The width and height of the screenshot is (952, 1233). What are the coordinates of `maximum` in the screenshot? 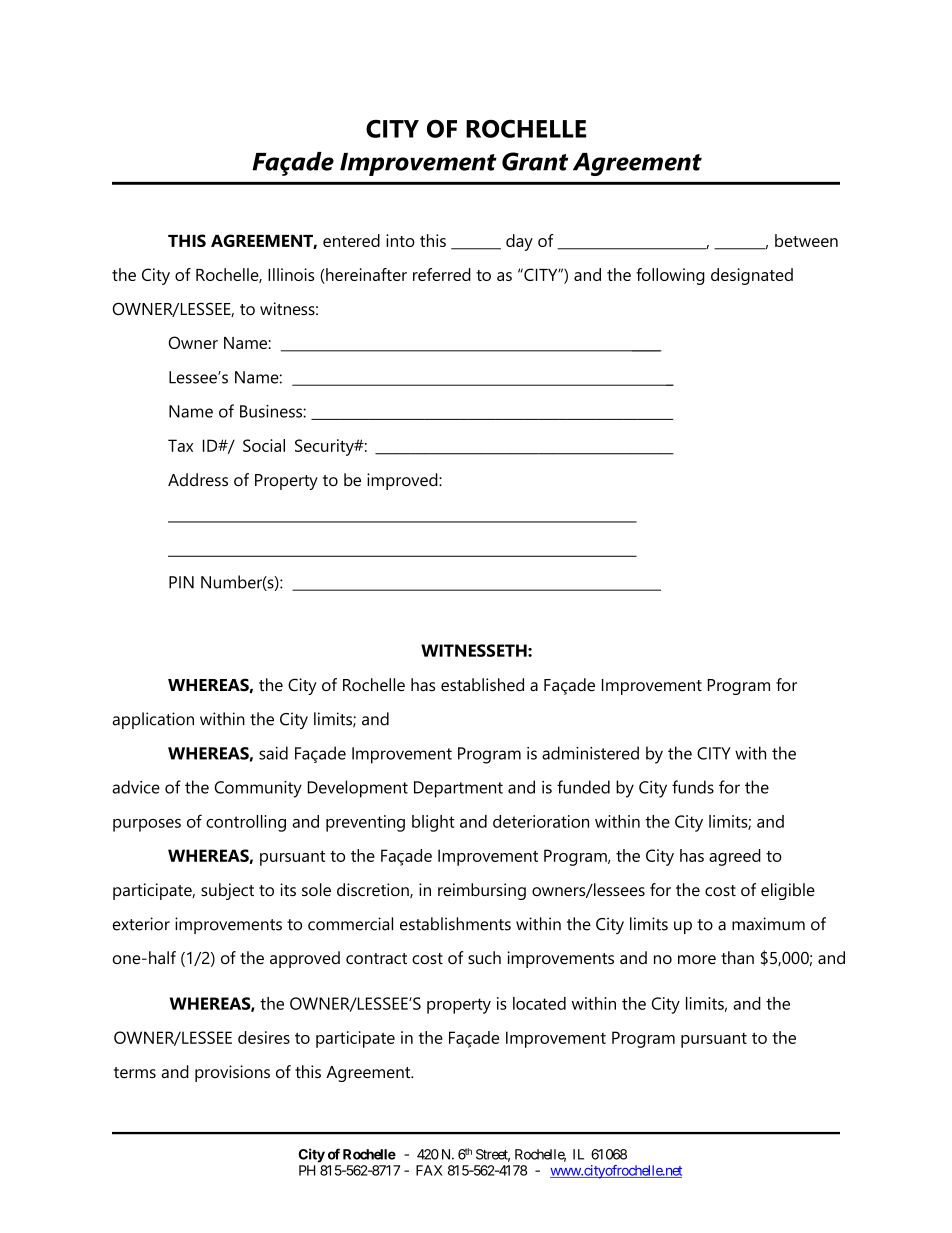 It's located at (768, 924).
